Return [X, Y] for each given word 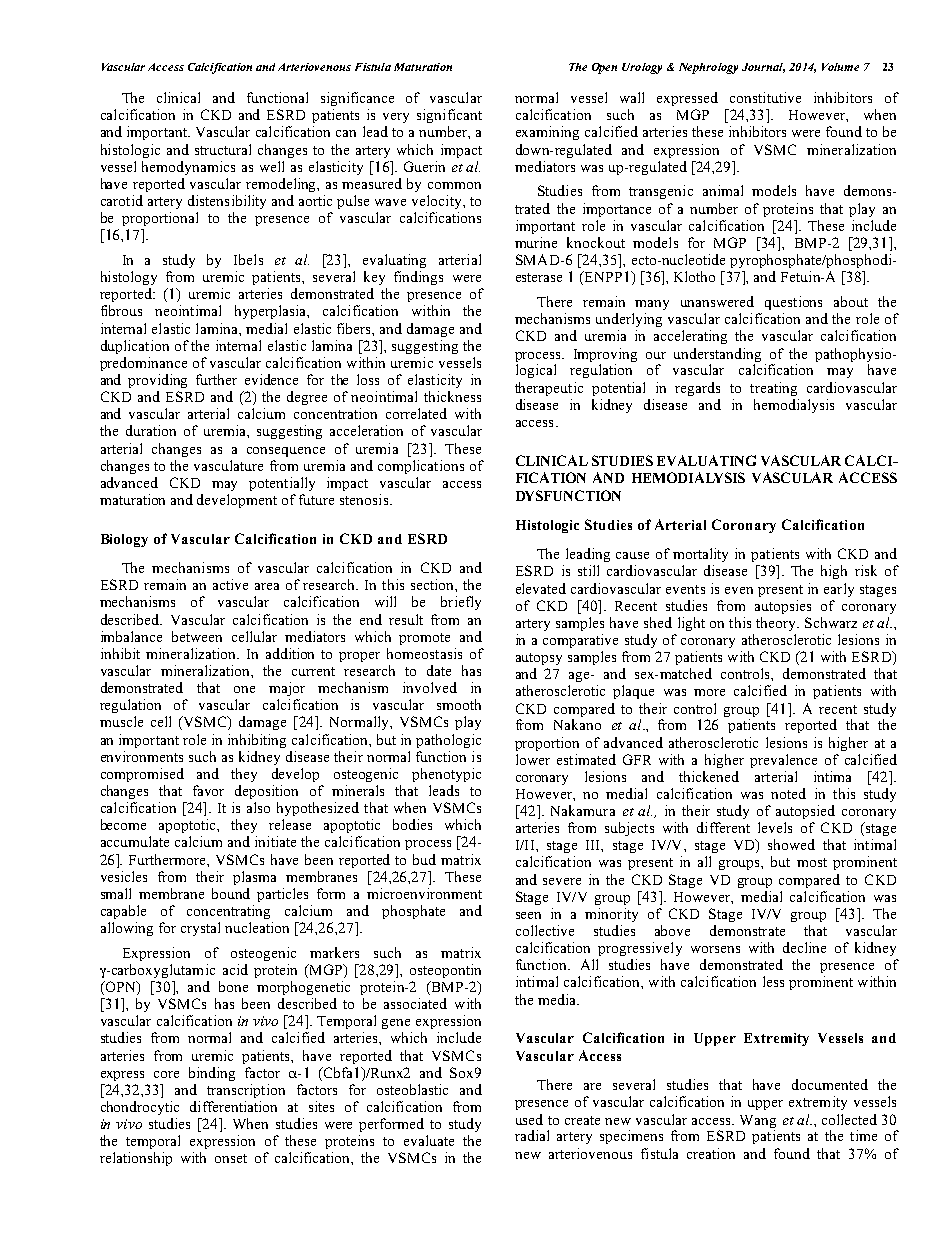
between [197, 636]
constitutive [765, 97]
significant [449, 116]
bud [424, 859]
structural [223, 149]
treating [773, 389]
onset [231, 1158]
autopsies [783, 607]
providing [157, 381]
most [812, 862]
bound [231, 893]
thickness [452, 396]
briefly [461, 603]
